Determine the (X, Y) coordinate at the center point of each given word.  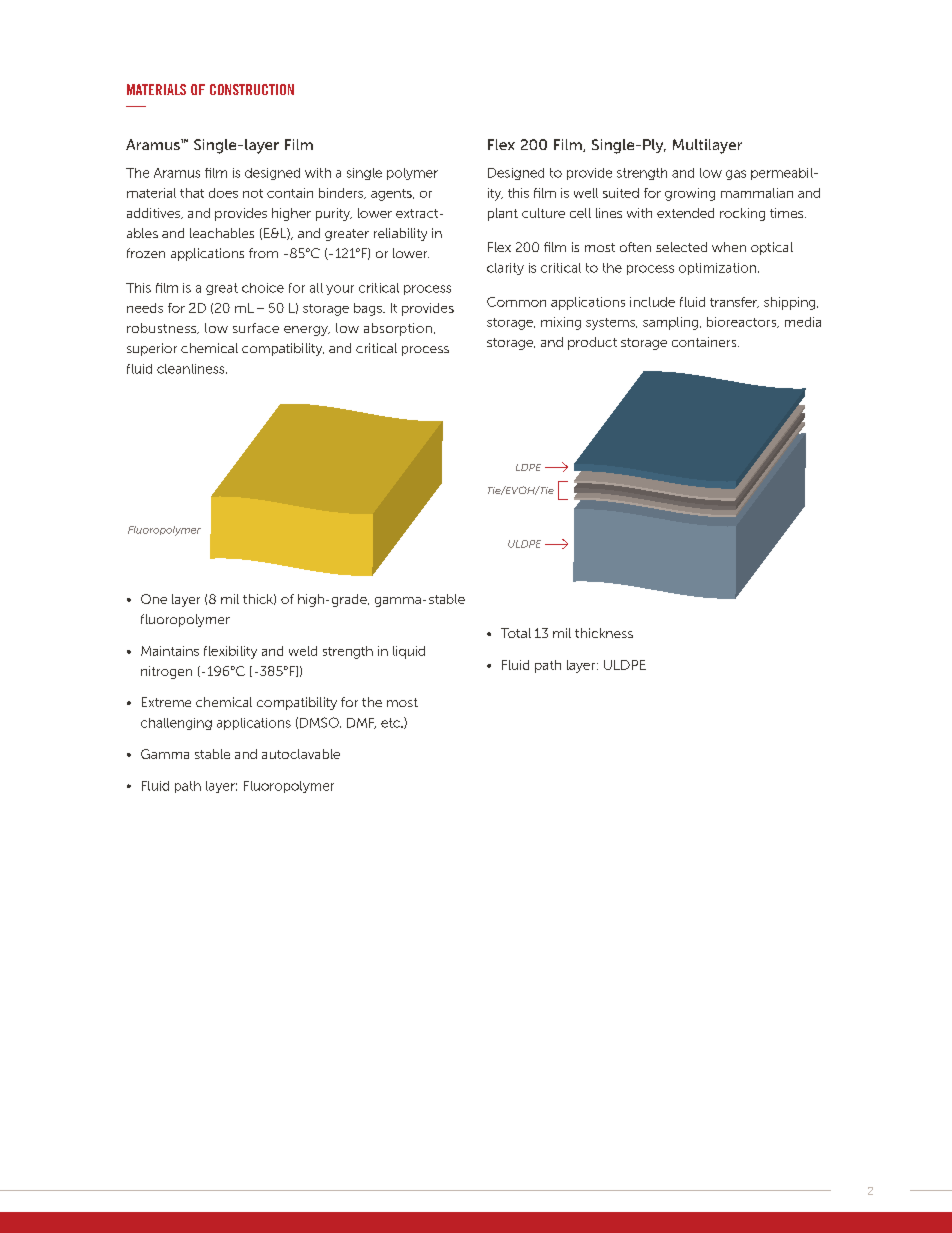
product (592, 343)
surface (256, 328)
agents (392, 195)
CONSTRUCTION (252, 89)
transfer (734, 302)
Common (516, 302)
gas (736, 175)
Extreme (166, 702)
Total (516, 633)
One (154, 599)
